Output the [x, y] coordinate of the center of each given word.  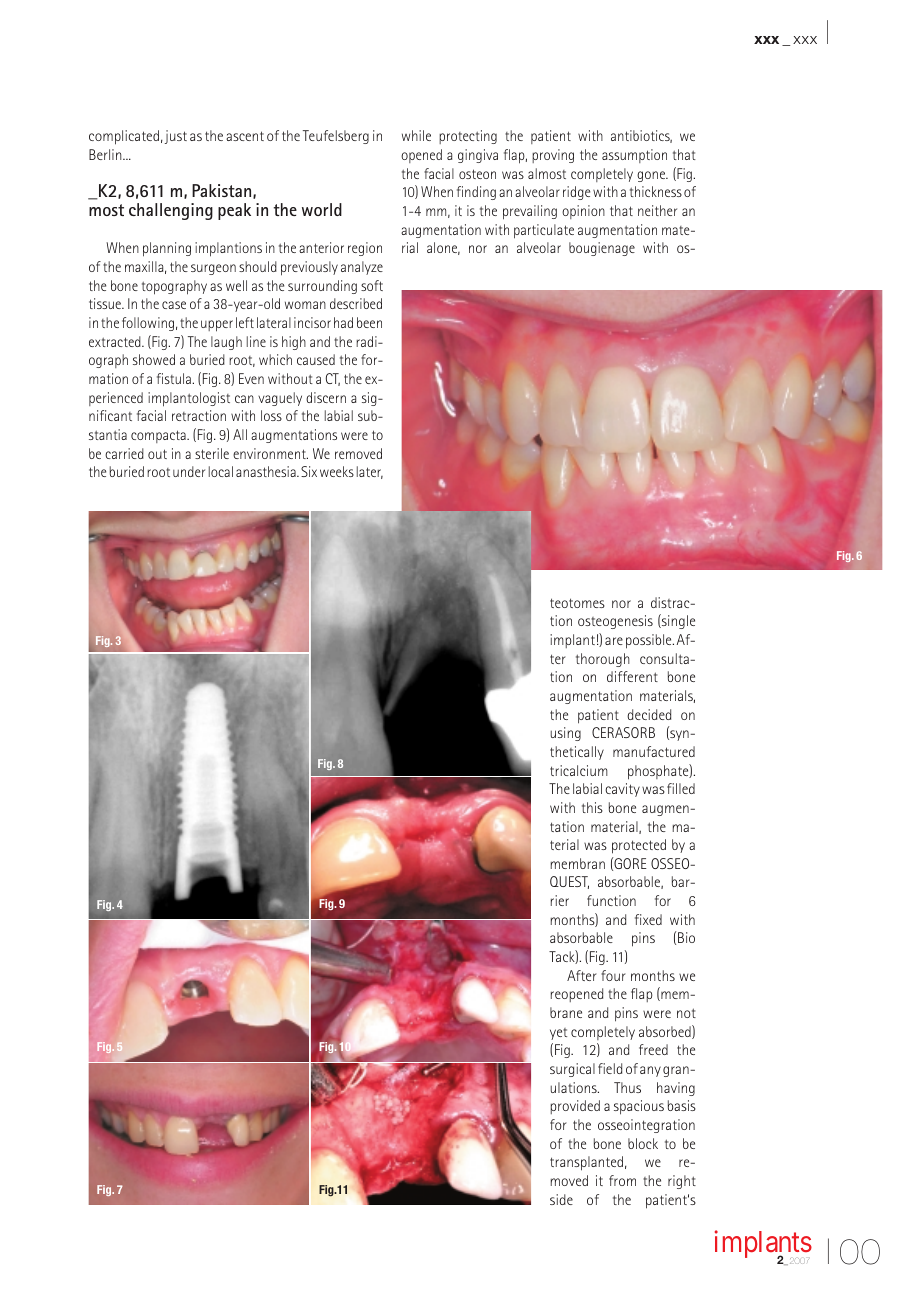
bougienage [602, 249]
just [176, 137]
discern [326, 397]
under [189, 471]
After [582, 975]
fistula [175, 378]
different [632, 676]
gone [652, 176]
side [561, 1199]
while [416, 135]
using [566, 734]
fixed [648, 919]
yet [558, 1034]
